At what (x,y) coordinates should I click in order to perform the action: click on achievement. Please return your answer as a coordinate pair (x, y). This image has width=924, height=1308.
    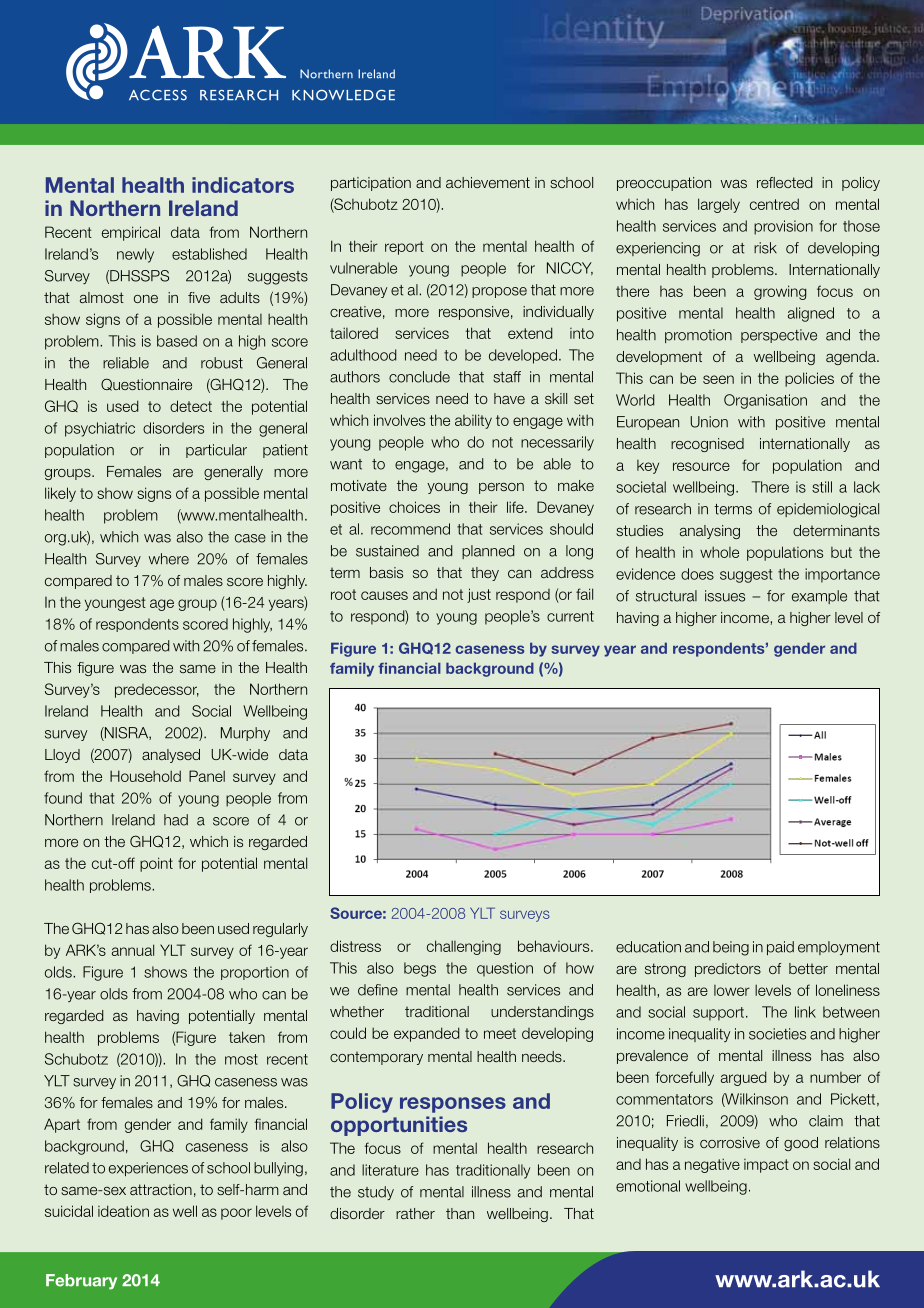
    Looking at the image, I should click on (488, 182).
